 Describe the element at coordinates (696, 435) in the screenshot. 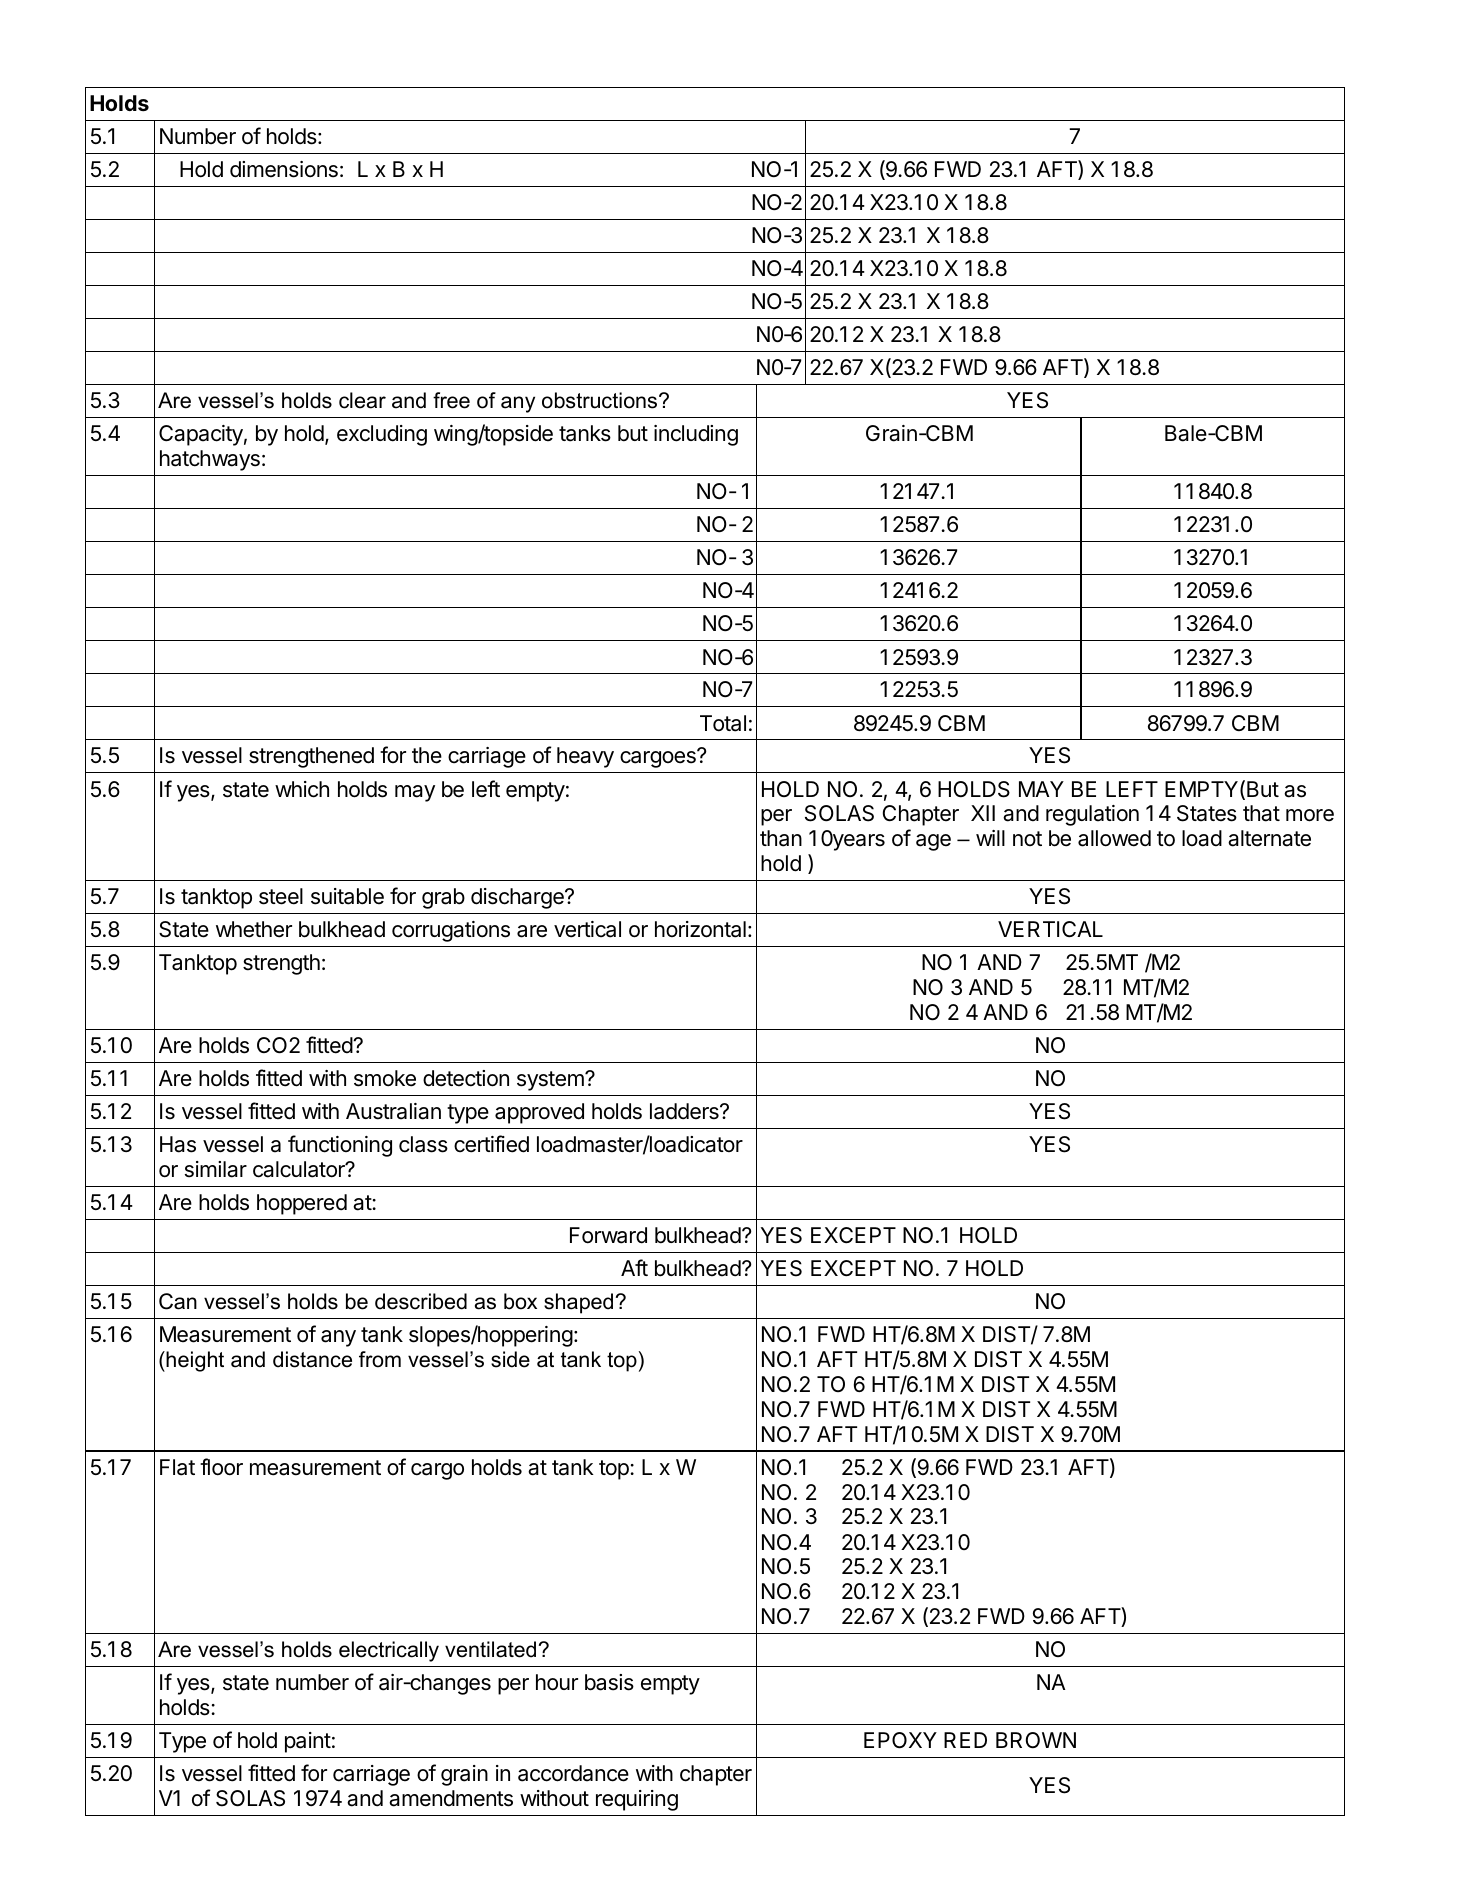

I see `including` at that location.
